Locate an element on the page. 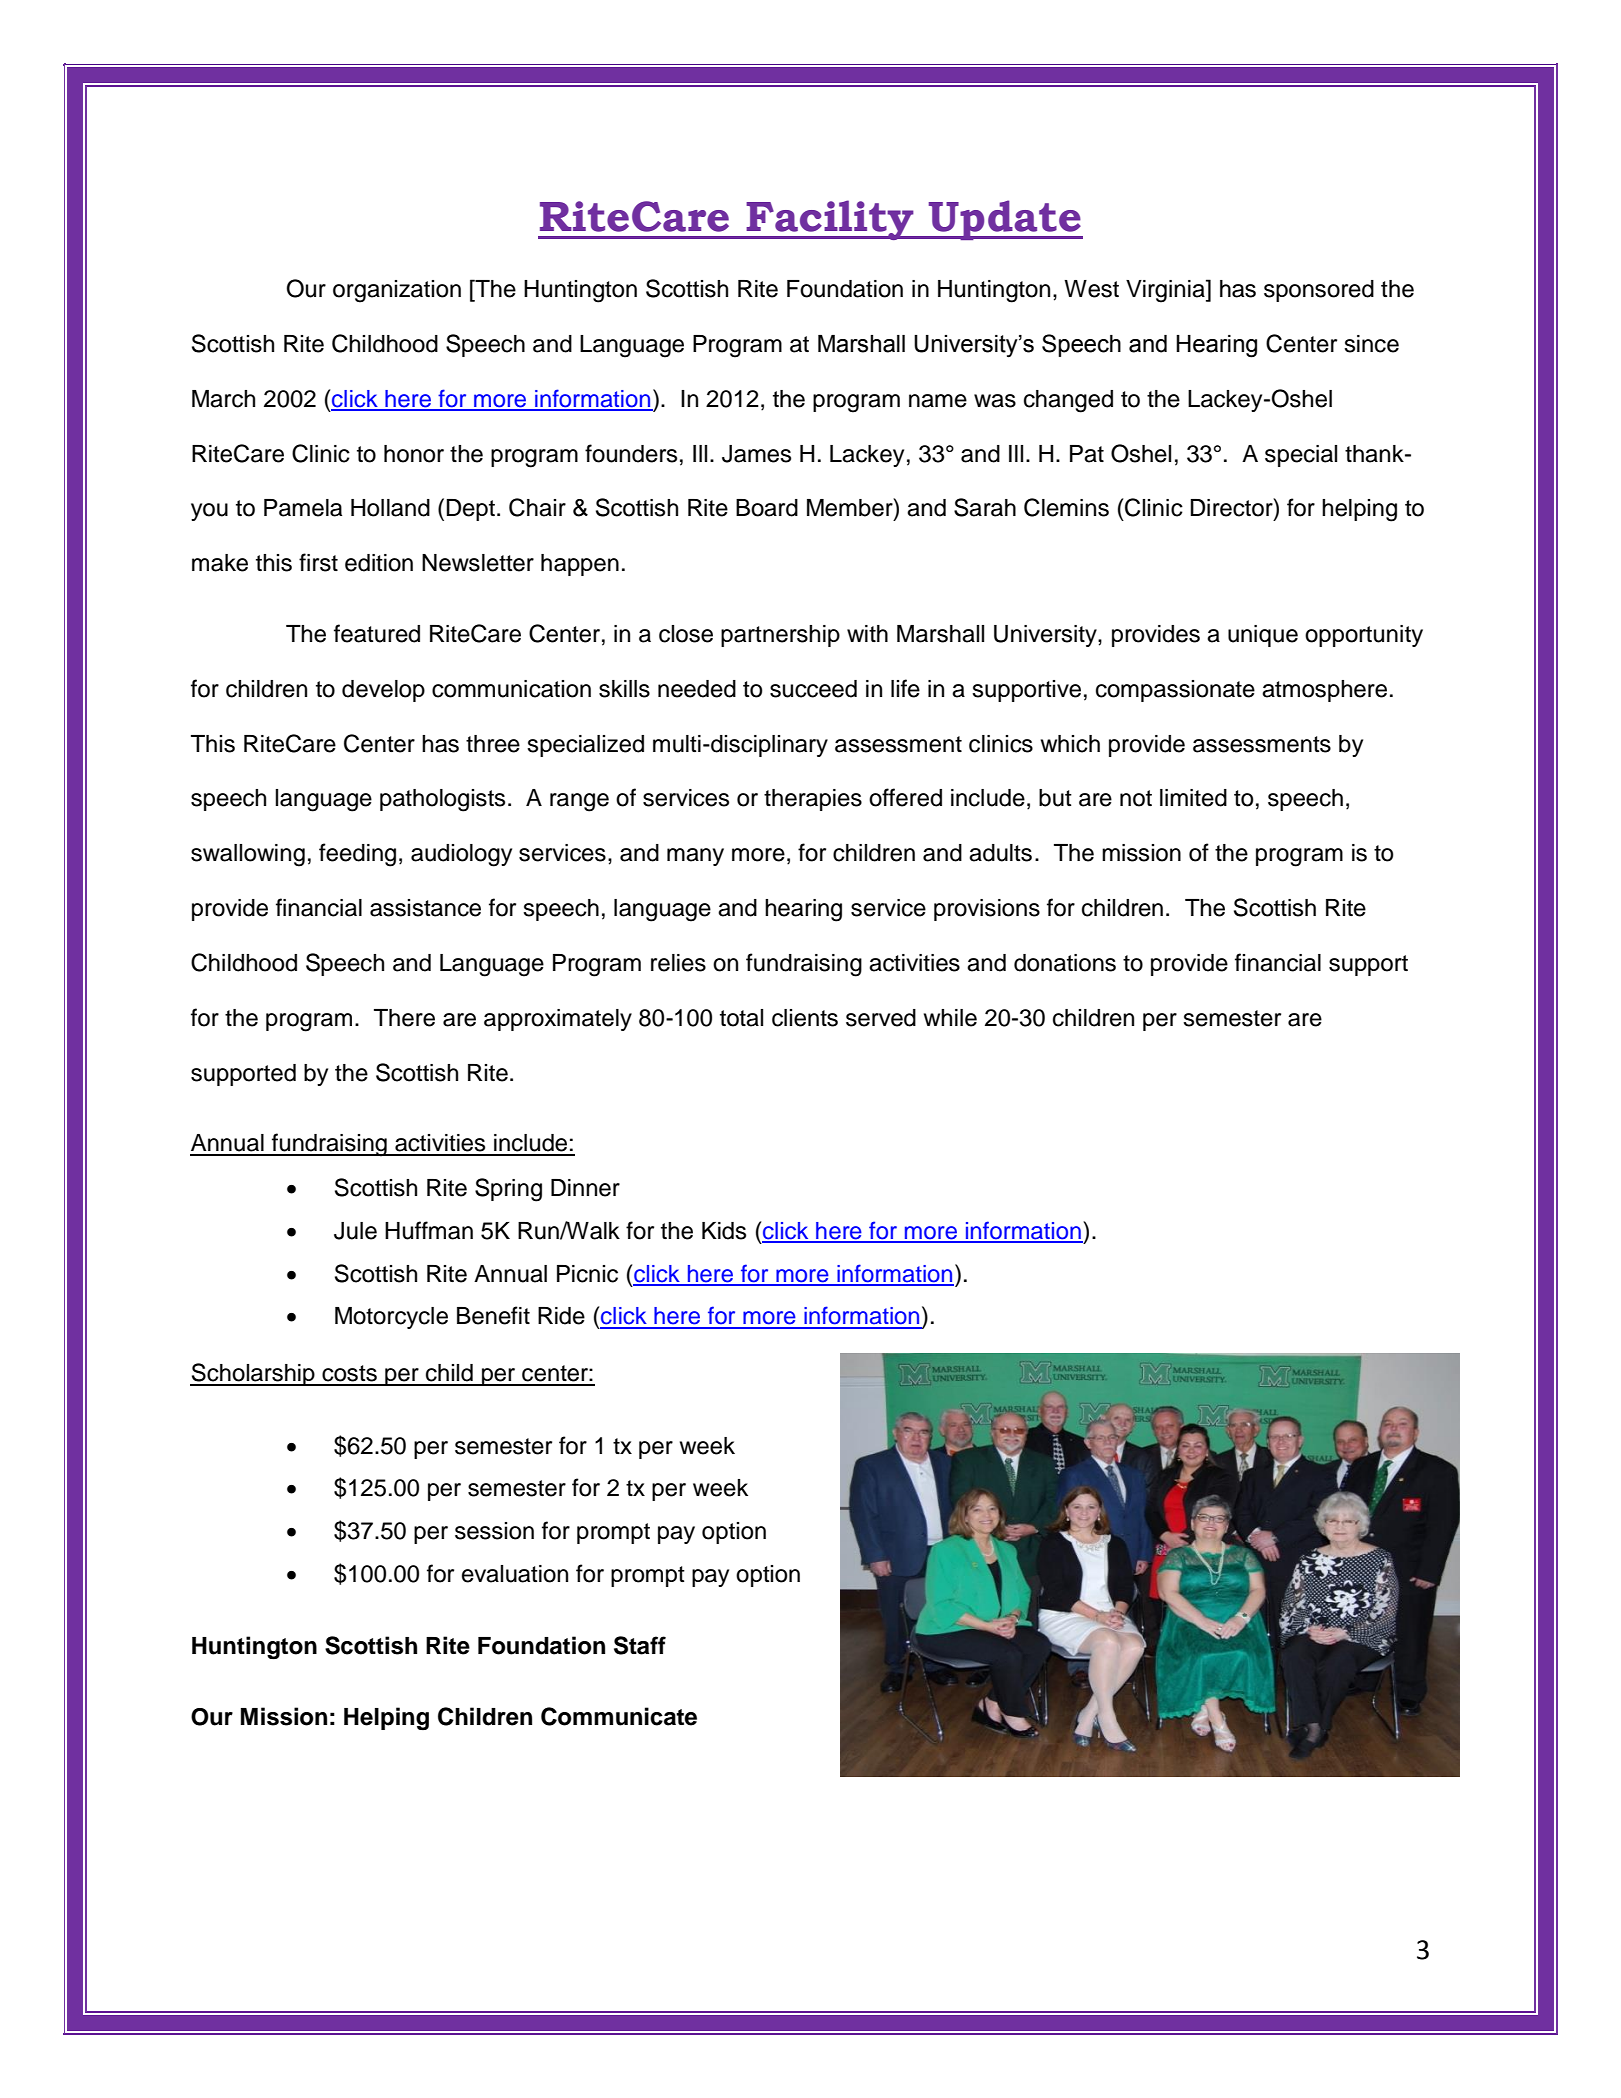 The width and height of the page is (1621, 2098). featured is located at coordinates (377, 633).
